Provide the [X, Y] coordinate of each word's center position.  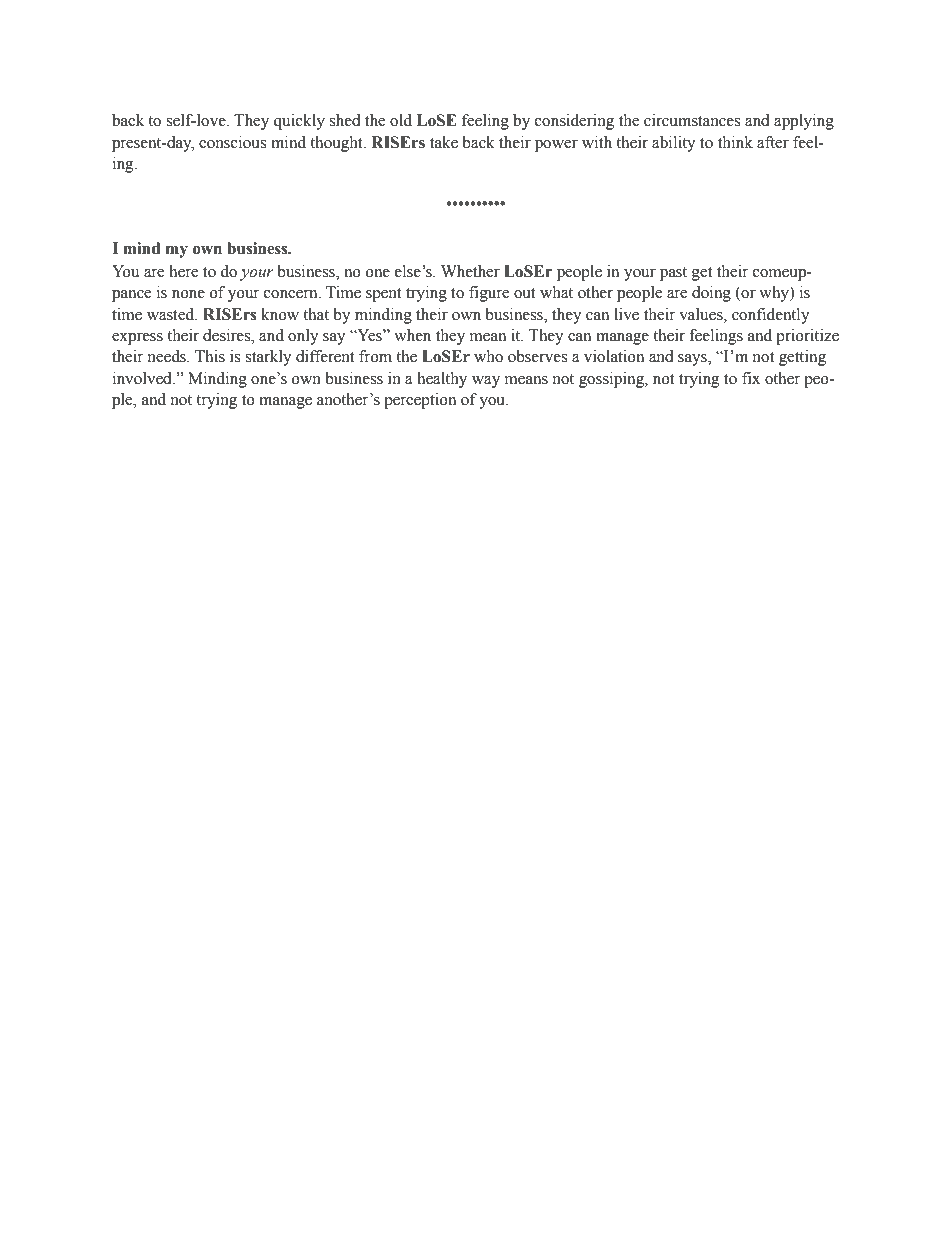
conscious [232, 142]
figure [489, 294]
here [183, 271]
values [702, 314]
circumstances [692, 120]
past [673, 274]
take [444, 142]
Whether [470, 271]
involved [143, 378]
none [188, 294]
